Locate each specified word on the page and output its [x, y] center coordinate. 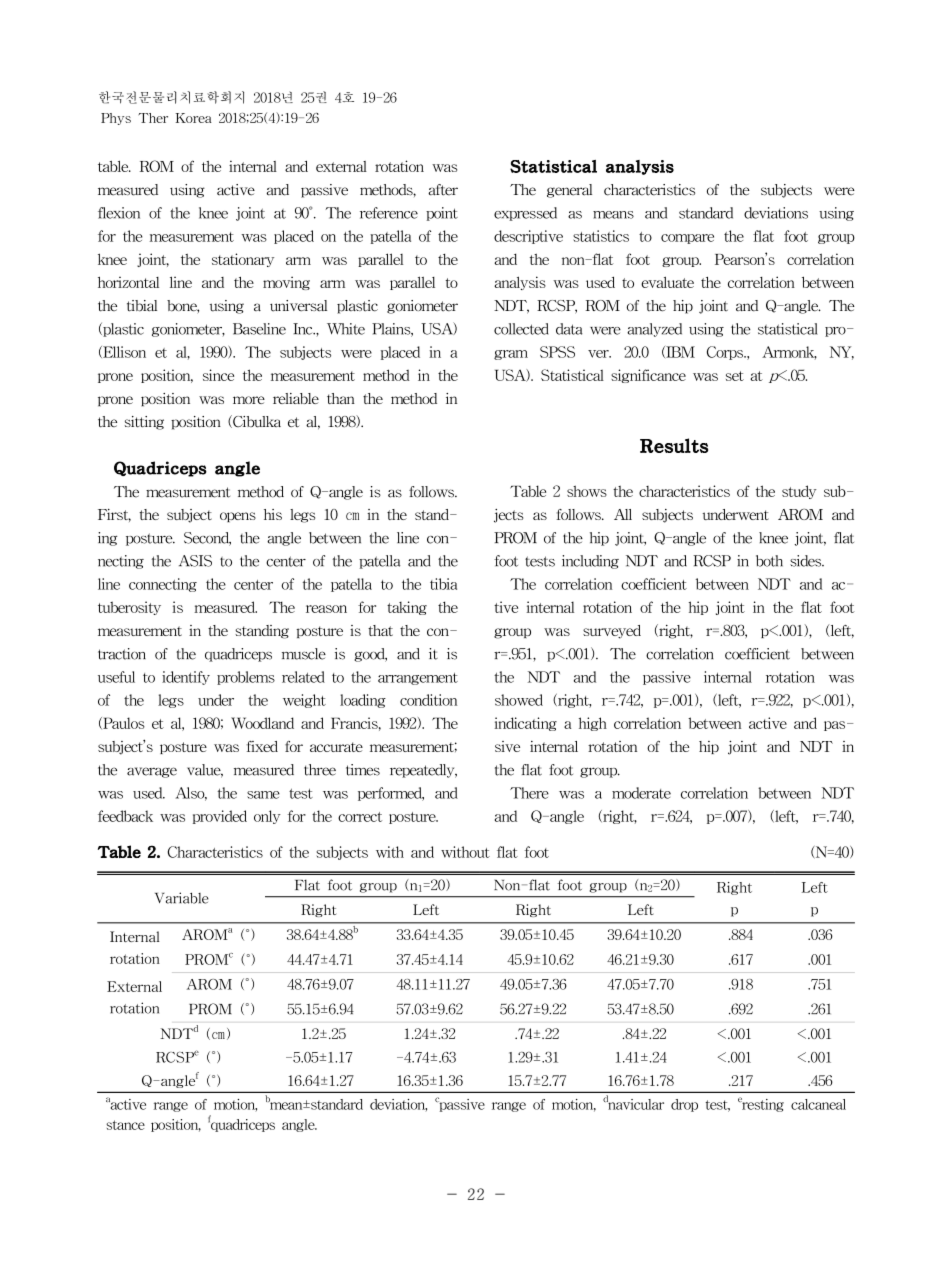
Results [674, 445]
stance [130, 1126]
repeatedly [423, 771]
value [205, 771]
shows [592, 491]
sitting [148, 423]
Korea [194, 118]
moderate [641, 793]
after [443, 190]
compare [687, 239]
